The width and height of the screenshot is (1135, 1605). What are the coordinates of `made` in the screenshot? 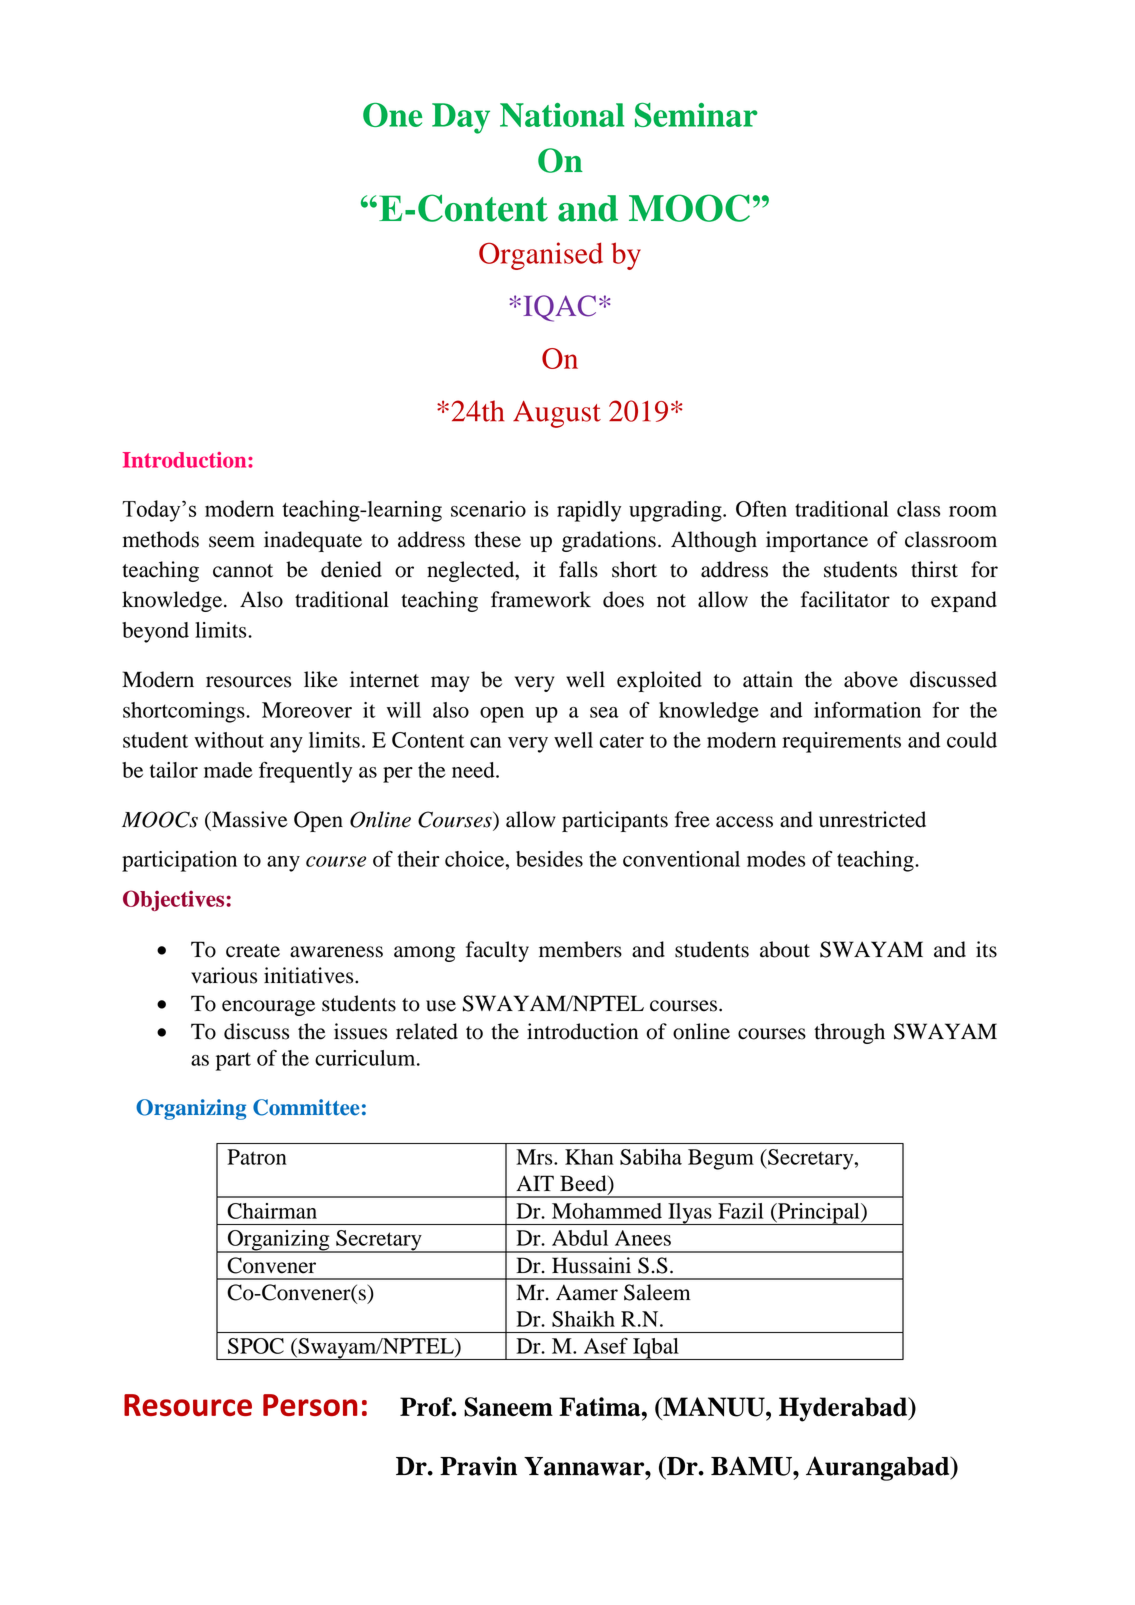 It's located at (228, 770).
